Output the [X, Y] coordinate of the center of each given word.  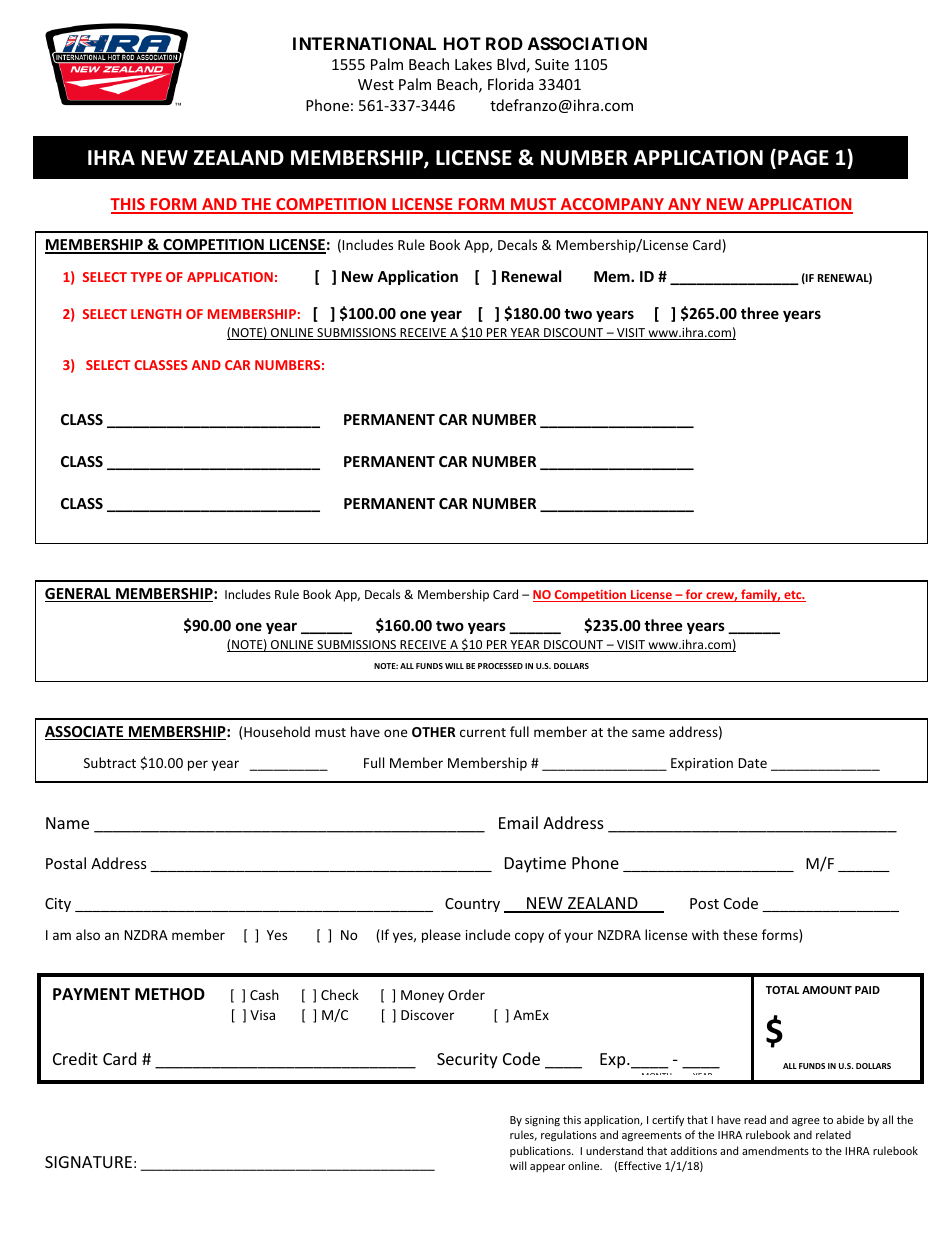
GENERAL [79, 595]
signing [542, 1121]
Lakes [473, 64]
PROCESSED [500, 666]
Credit [75, 1058]
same [648, 733]
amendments [775, 1150]
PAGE [803, 158]
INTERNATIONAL [364, 43]
